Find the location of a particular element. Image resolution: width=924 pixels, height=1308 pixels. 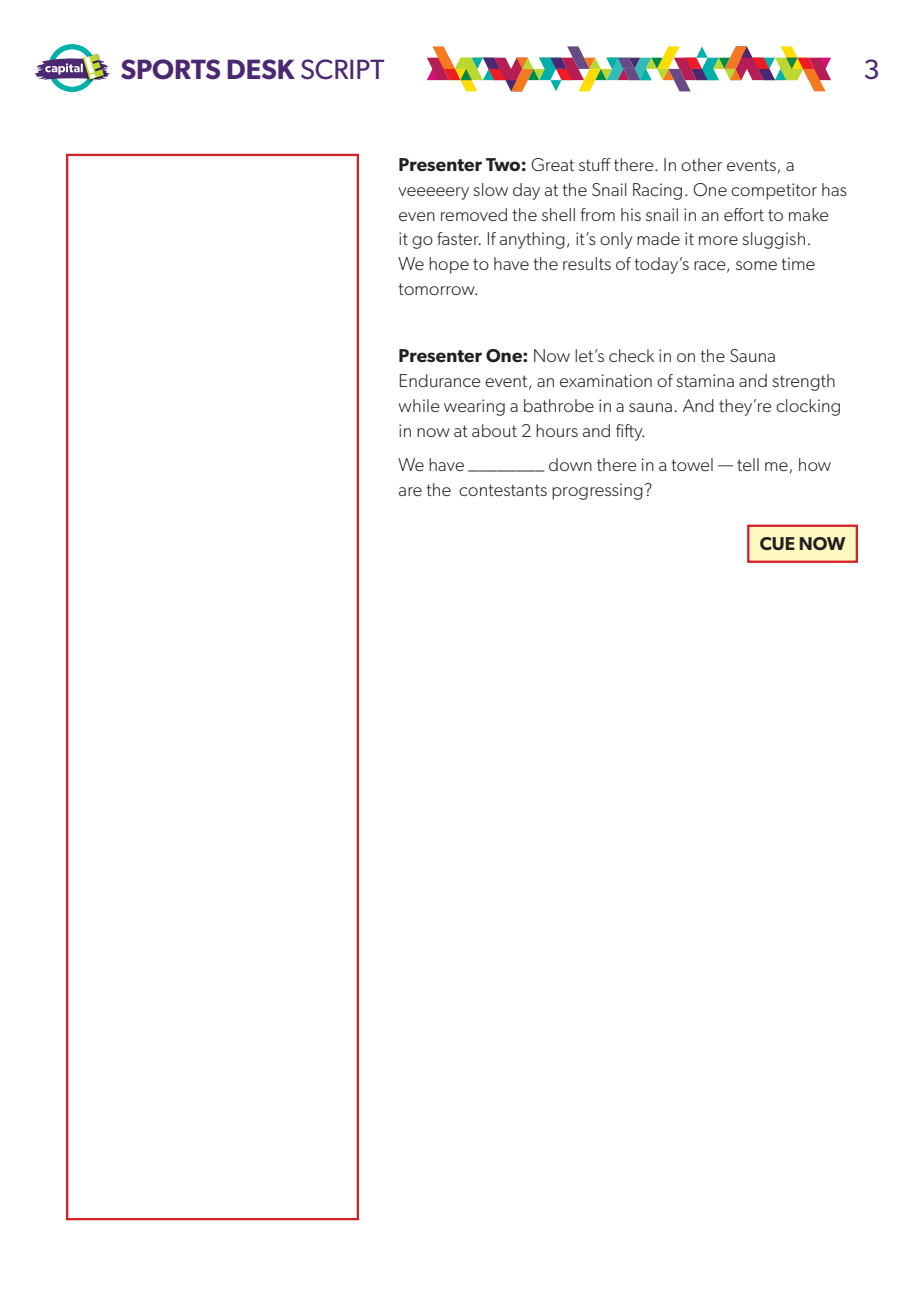

tomorrow is located at coordinates (437, 289).
